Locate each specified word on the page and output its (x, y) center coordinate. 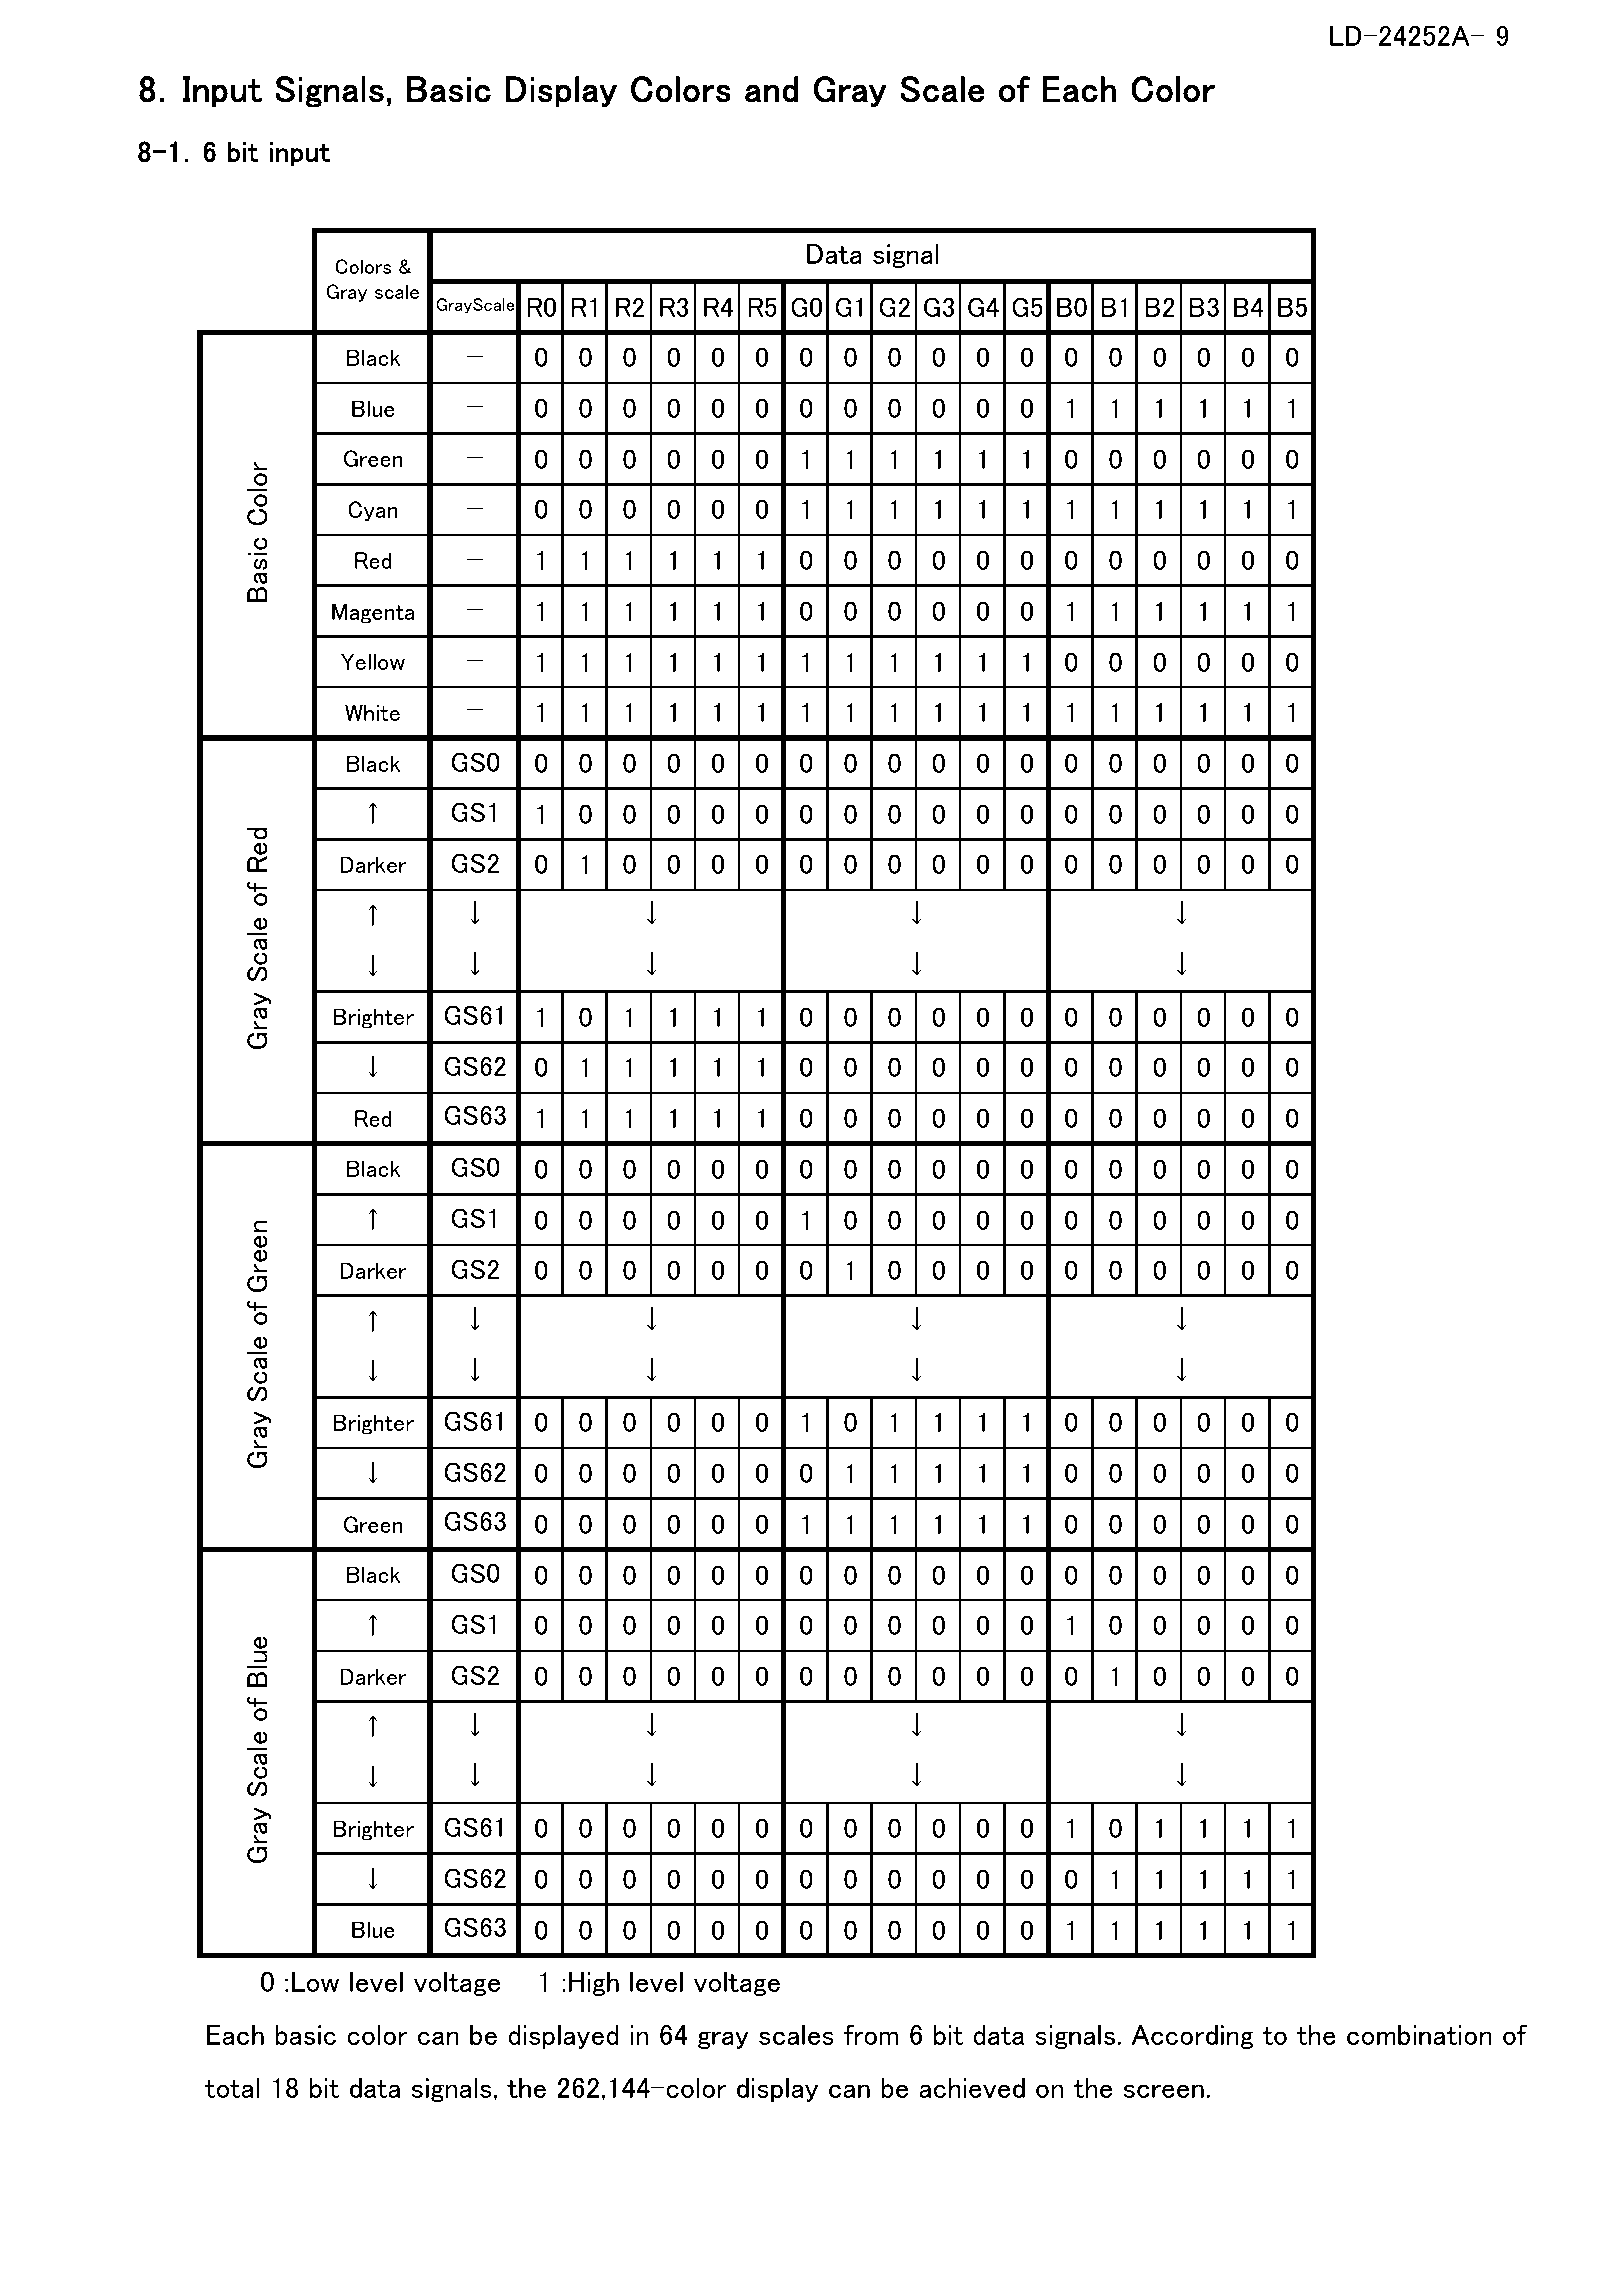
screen (1164, 2091)
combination (1419, 2035)
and (771, 89)
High (594, 1984)
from (871, 2034)
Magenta (373, 613)
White (372, 712)
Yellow (373, 661)
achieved (972, 2088)
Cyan (372, 511)
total (232, 2088)
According (1193, 2036)
